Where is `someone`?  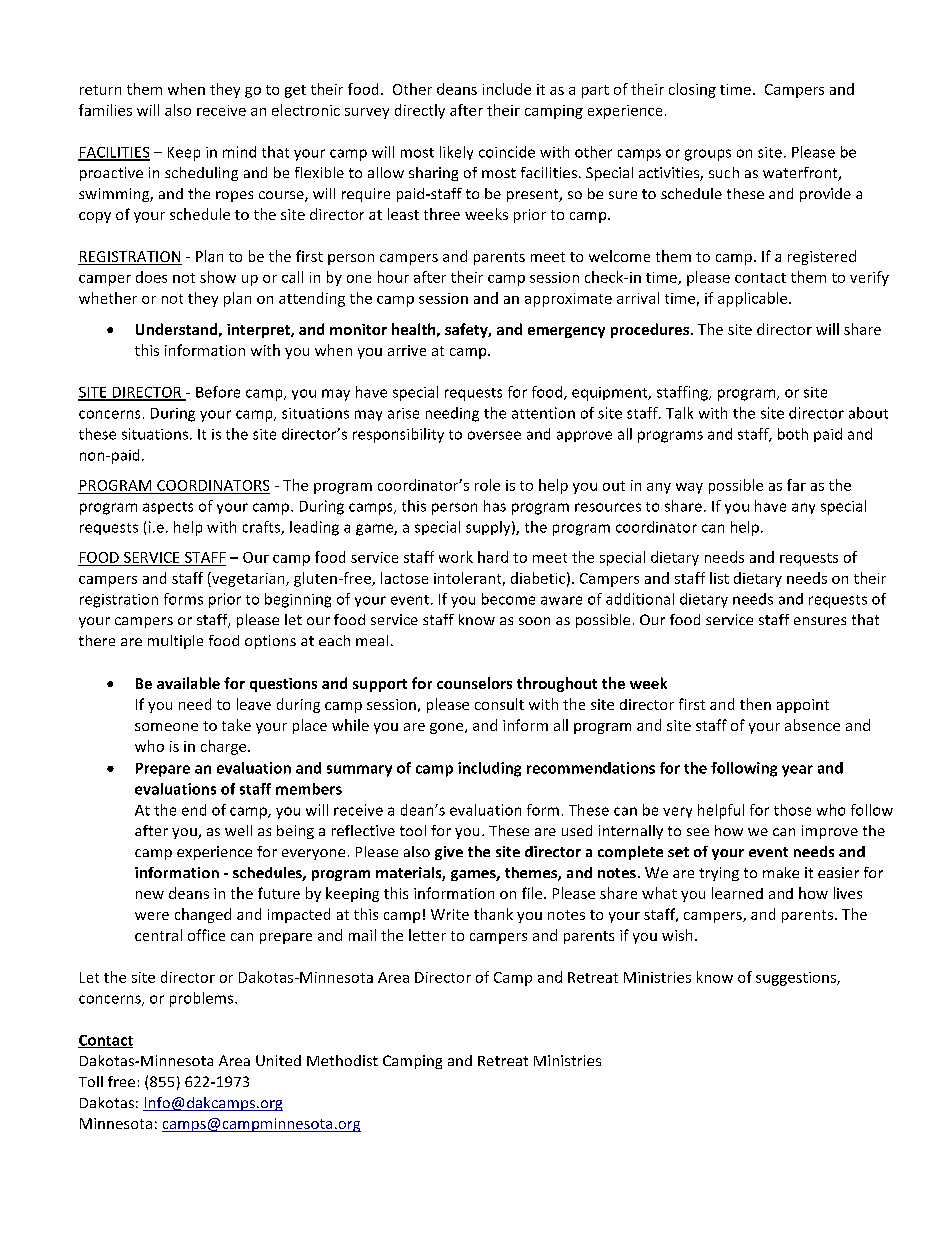
someone is located at coordinates (166, 727).
